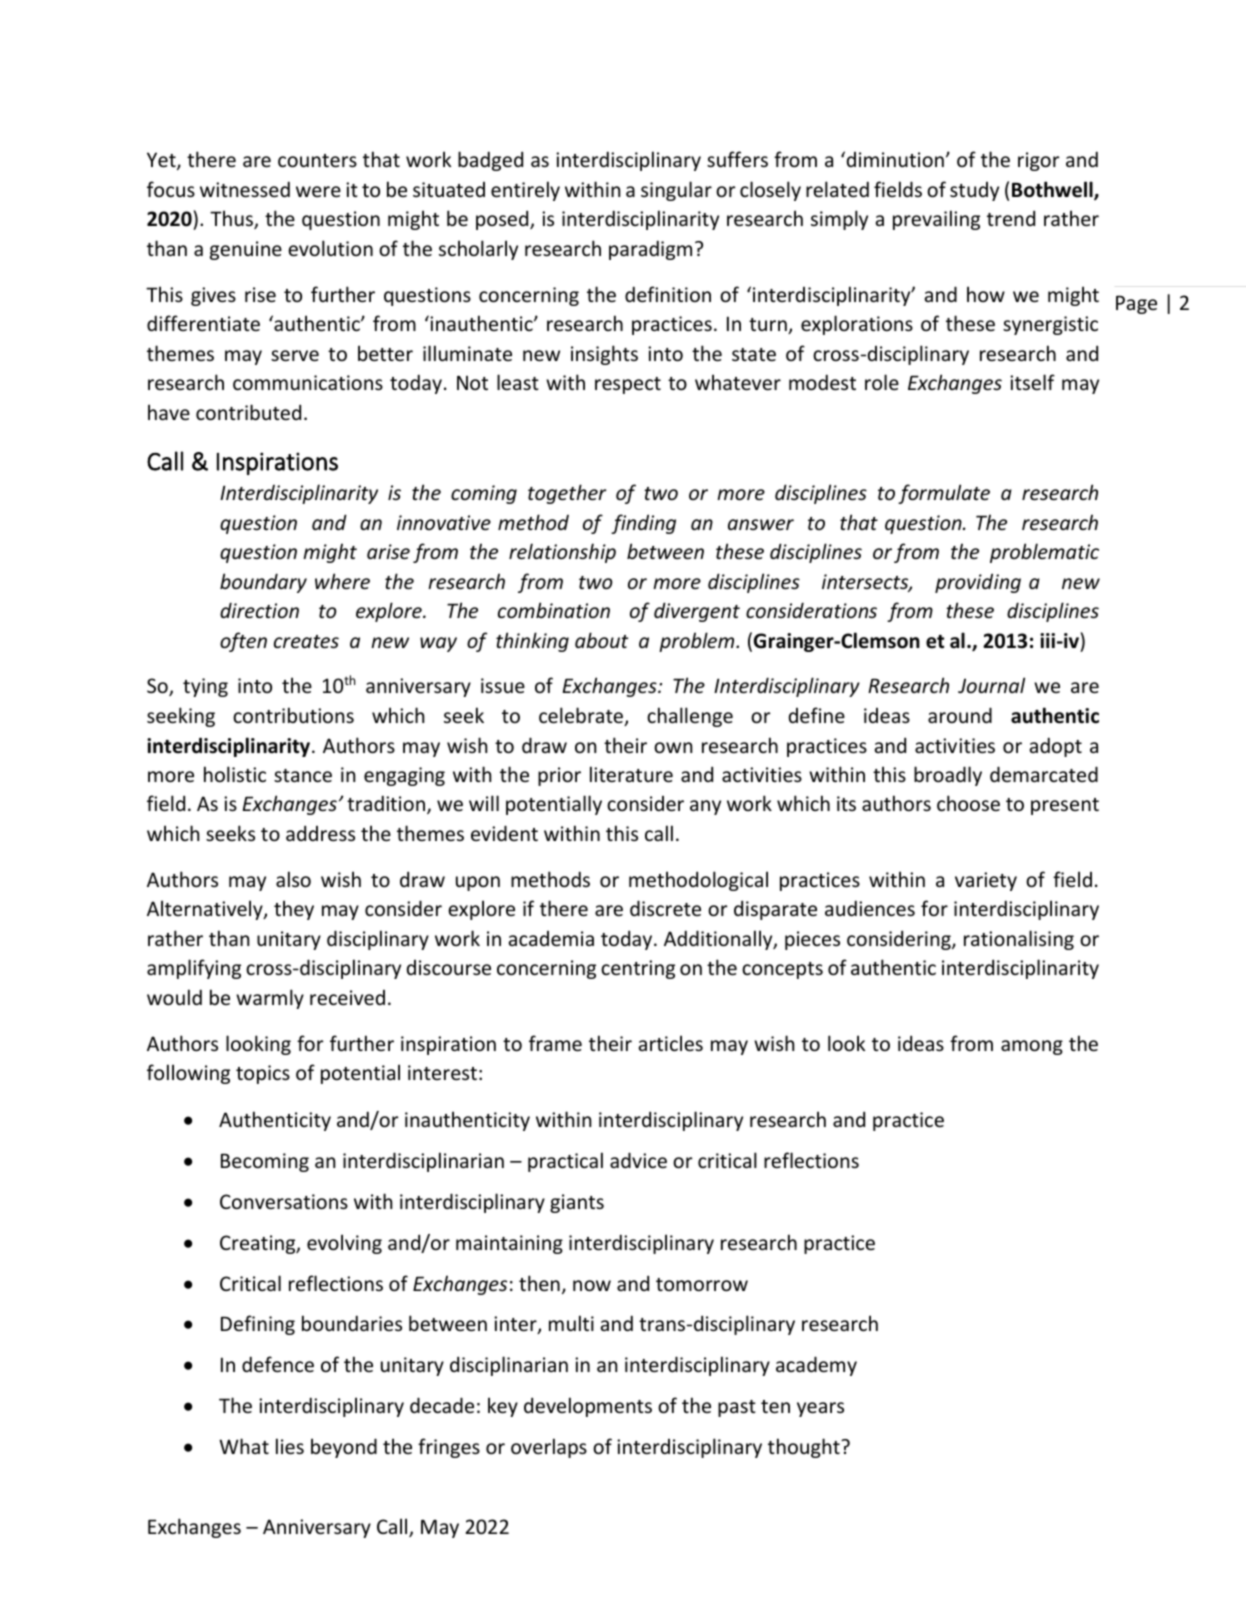 Image resolution: width=1246 pixels, height=1612 pixels. I want to click on warmly, so click(270, 999).
